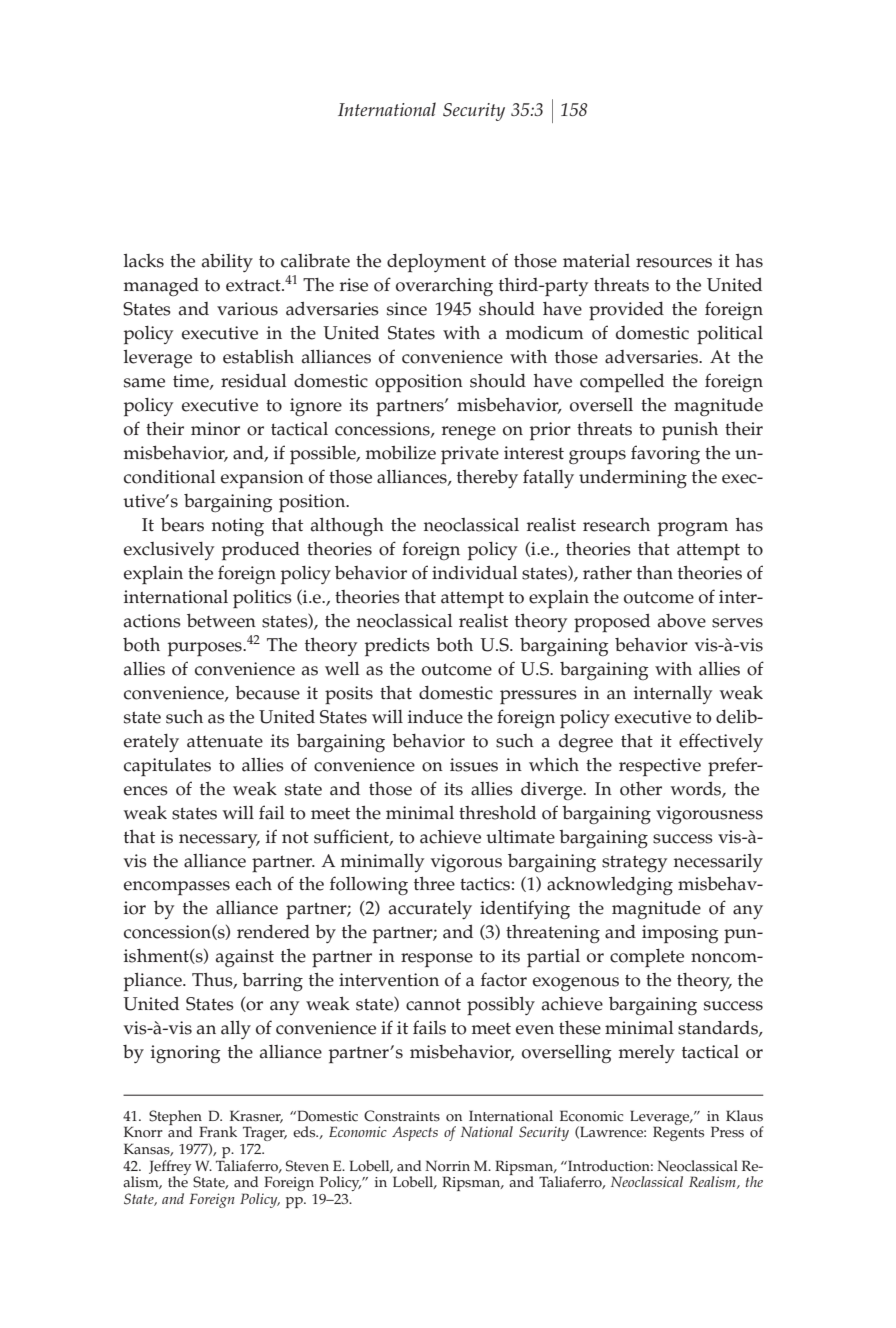 Image resolution: width=896 pixels, height=1328 pixels. What do you see at coordinates (721, 742) in the screenshot?
I see `effectively` at bounding box center [721, 742].
